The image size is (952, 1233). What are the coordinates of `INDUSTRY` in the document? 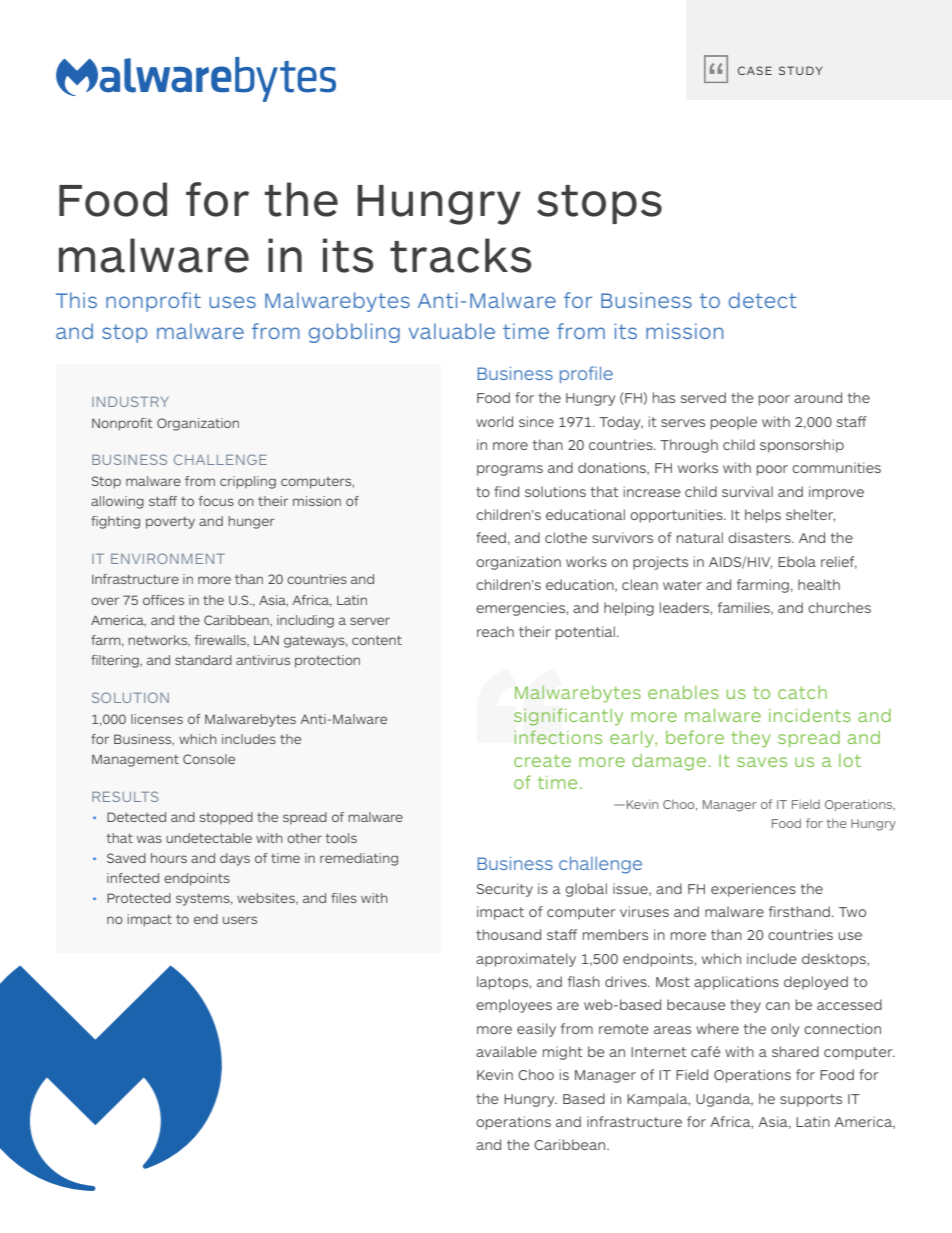 It's located at (130, 401).
